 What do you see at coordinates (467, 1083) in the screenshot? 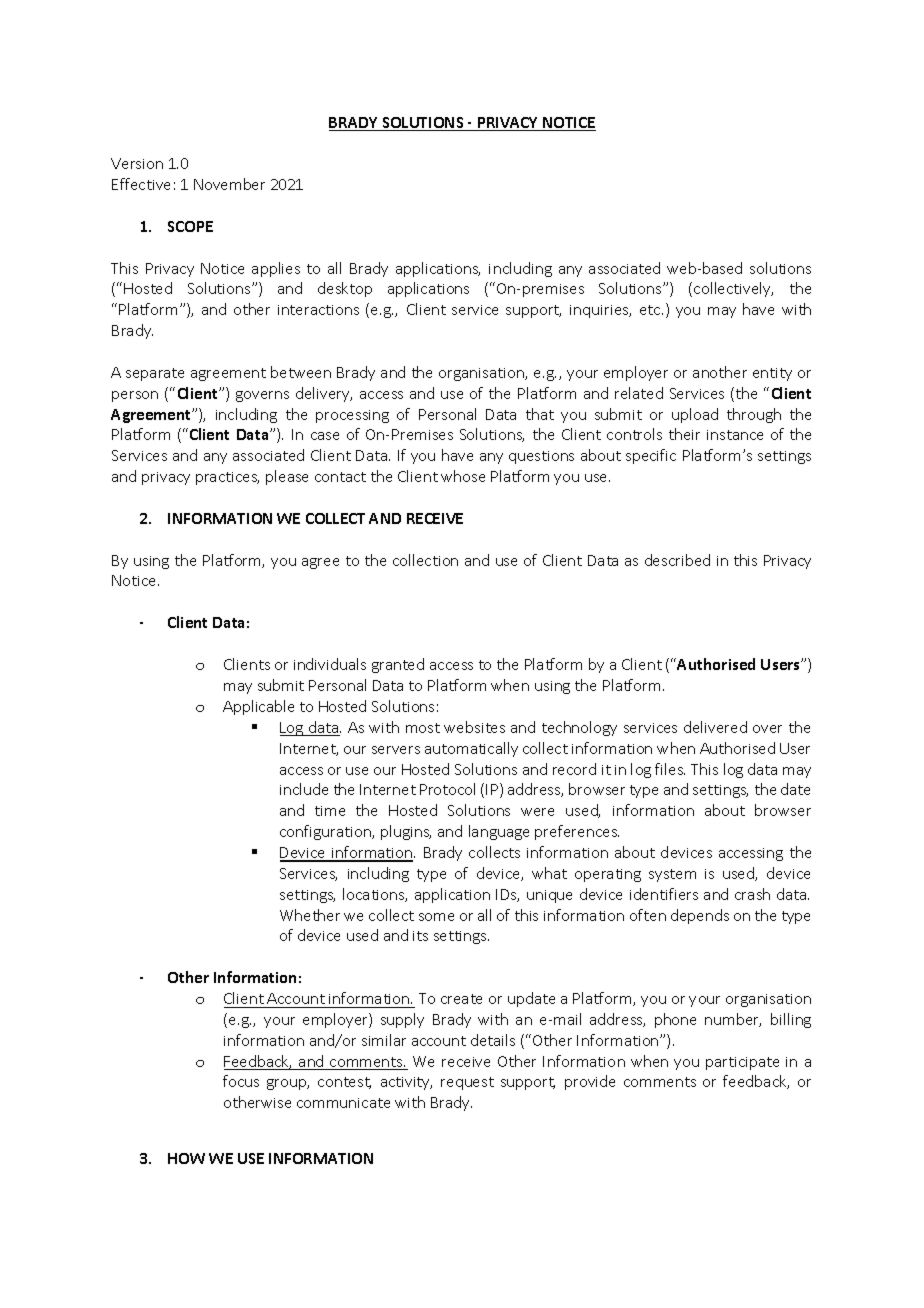
I see `request` at bounding box center [467, 1083].
